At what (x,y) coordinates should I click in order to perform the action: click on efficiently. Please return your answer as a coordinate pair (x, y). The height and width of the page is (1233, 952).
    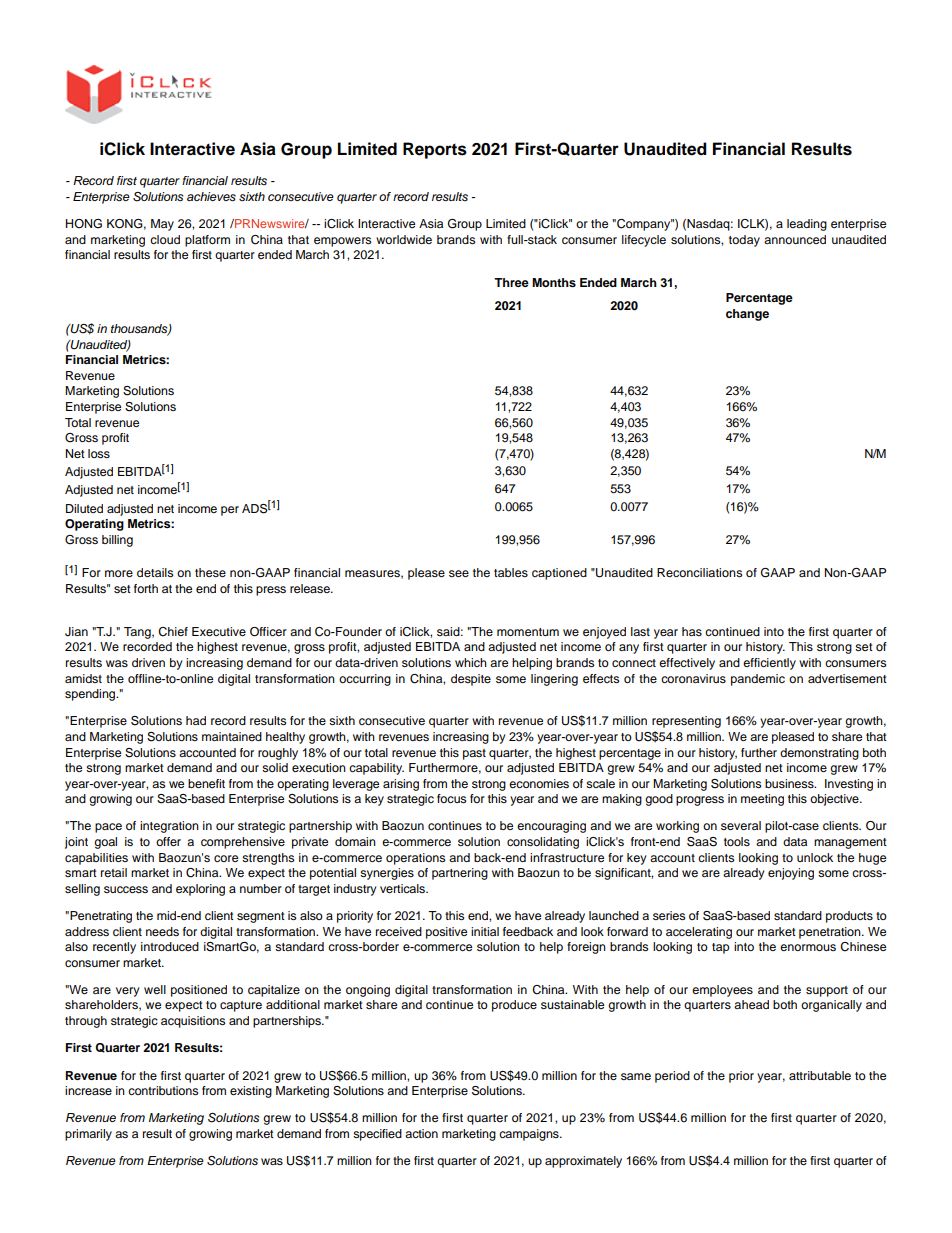
    Looking at the image, I should click on (769, 664).
